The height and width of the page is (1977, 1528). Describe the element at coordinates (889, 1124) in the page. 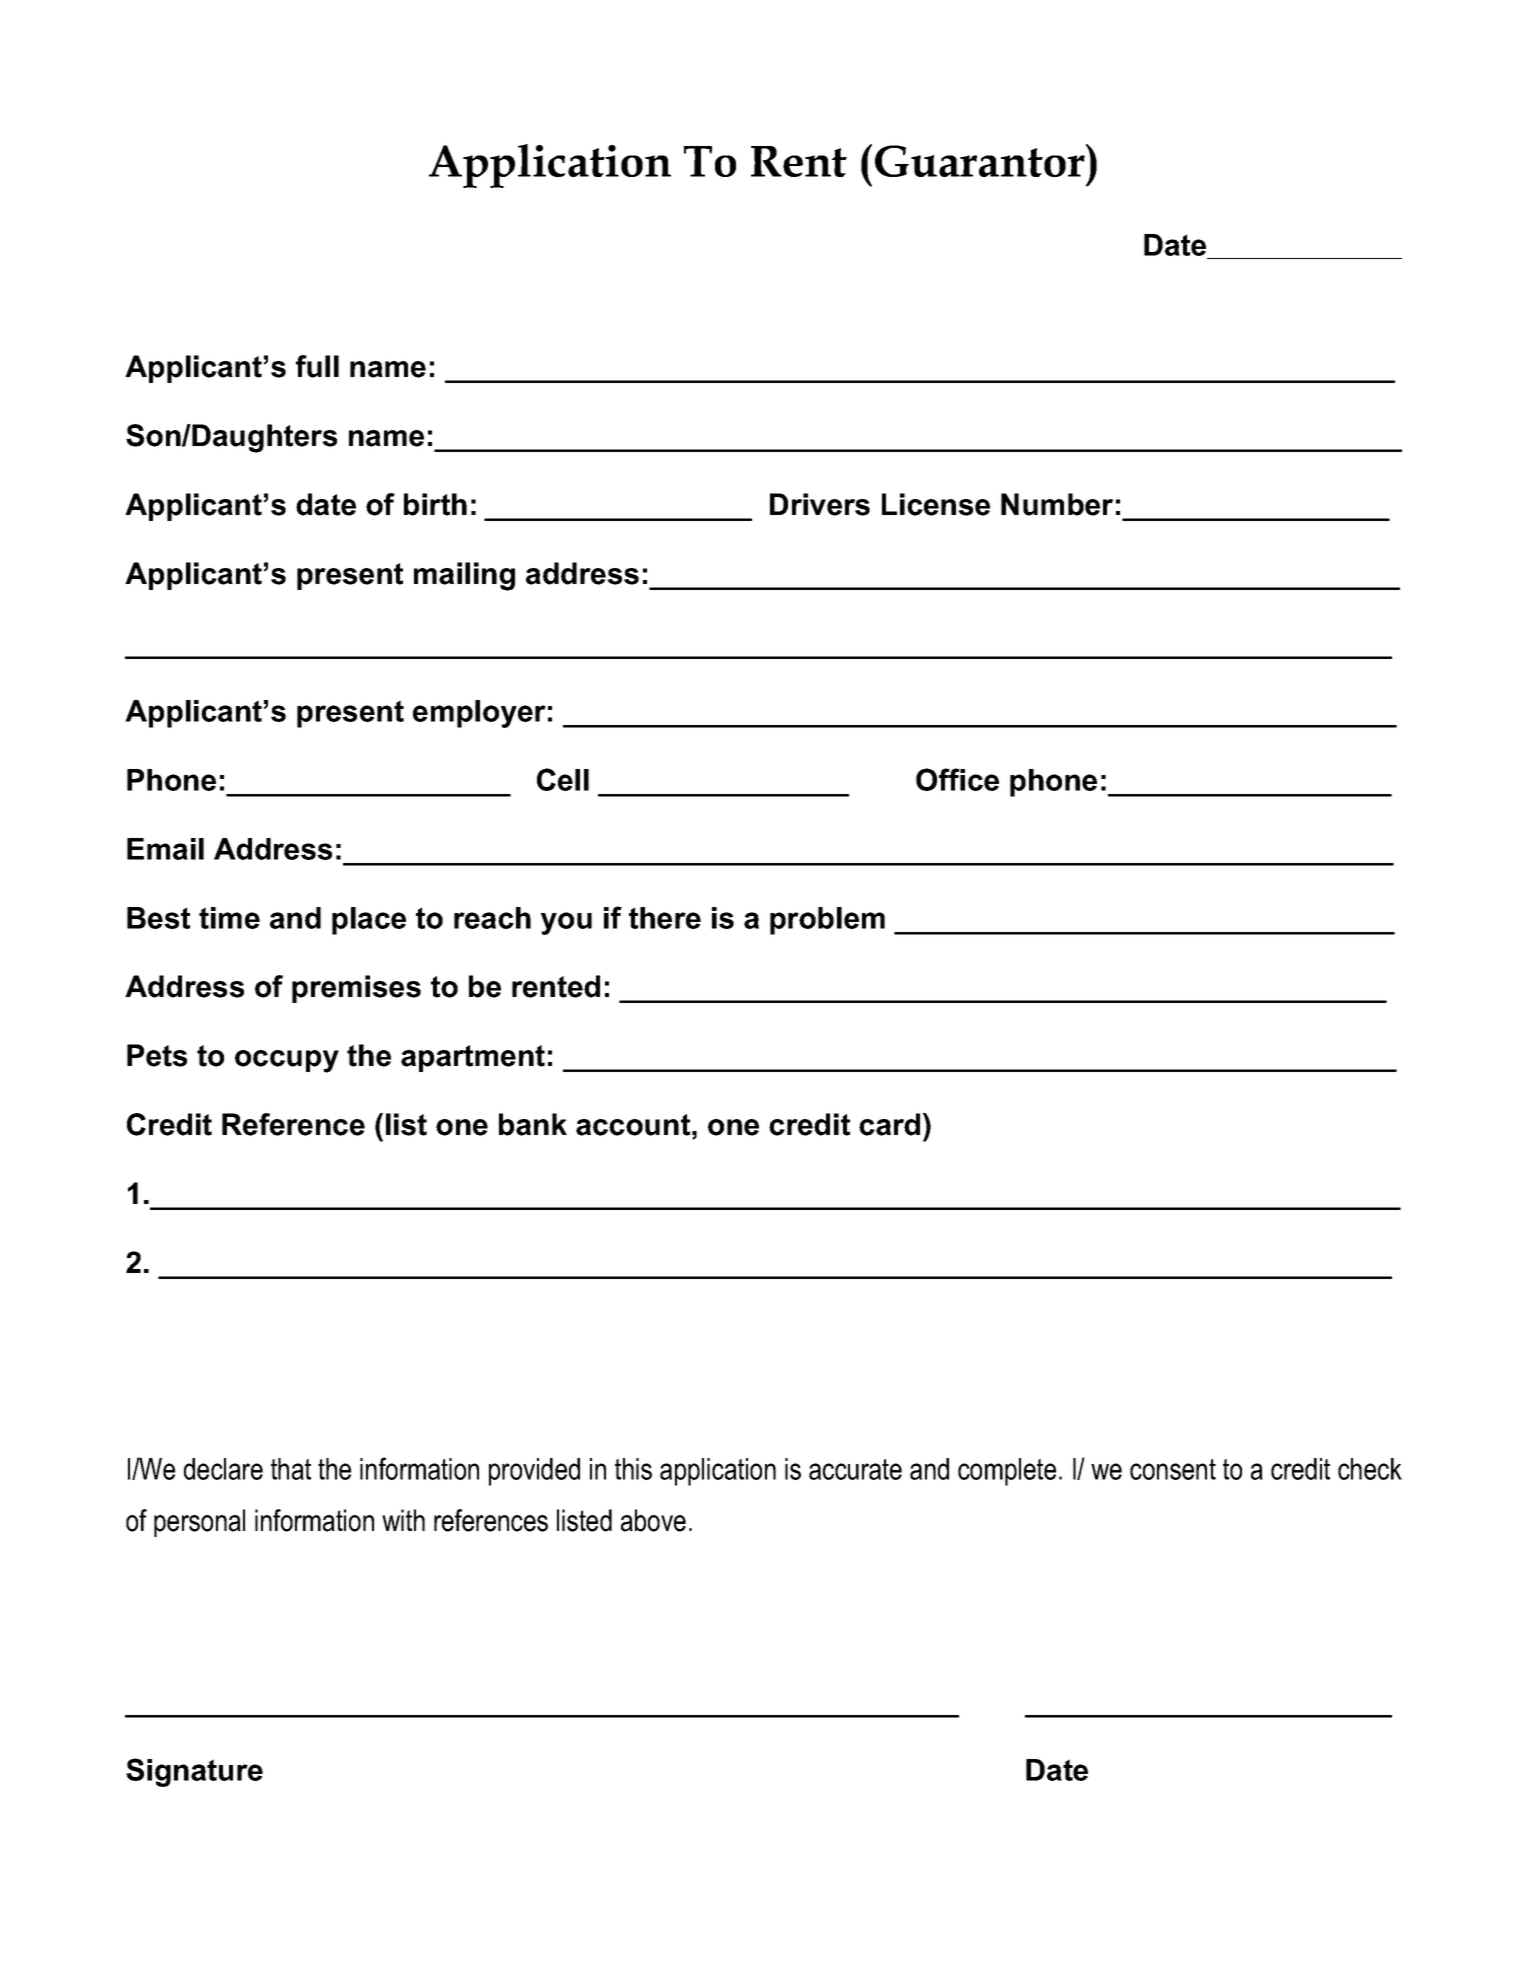

I see `card` at that location.
